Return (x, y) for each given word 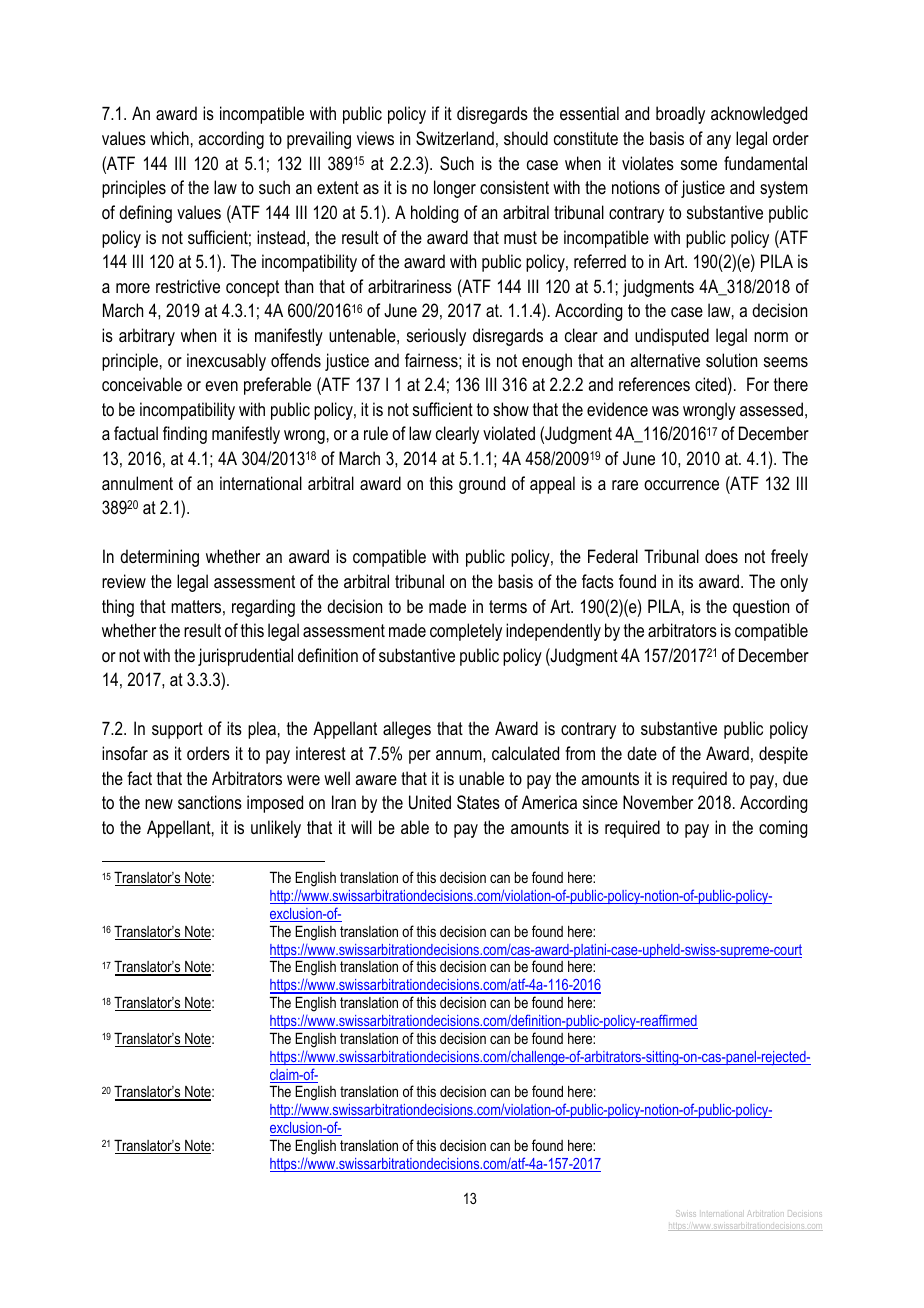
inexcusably (226, 362)
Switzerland (455, 138)
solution (731, 360)
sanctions (210, 802)
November (658, 802)
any (719, 142)
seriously (436, 337)
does (721, 556)
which (169, 138)
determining (159, 558)
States (478, 802)
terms (508, 607)
